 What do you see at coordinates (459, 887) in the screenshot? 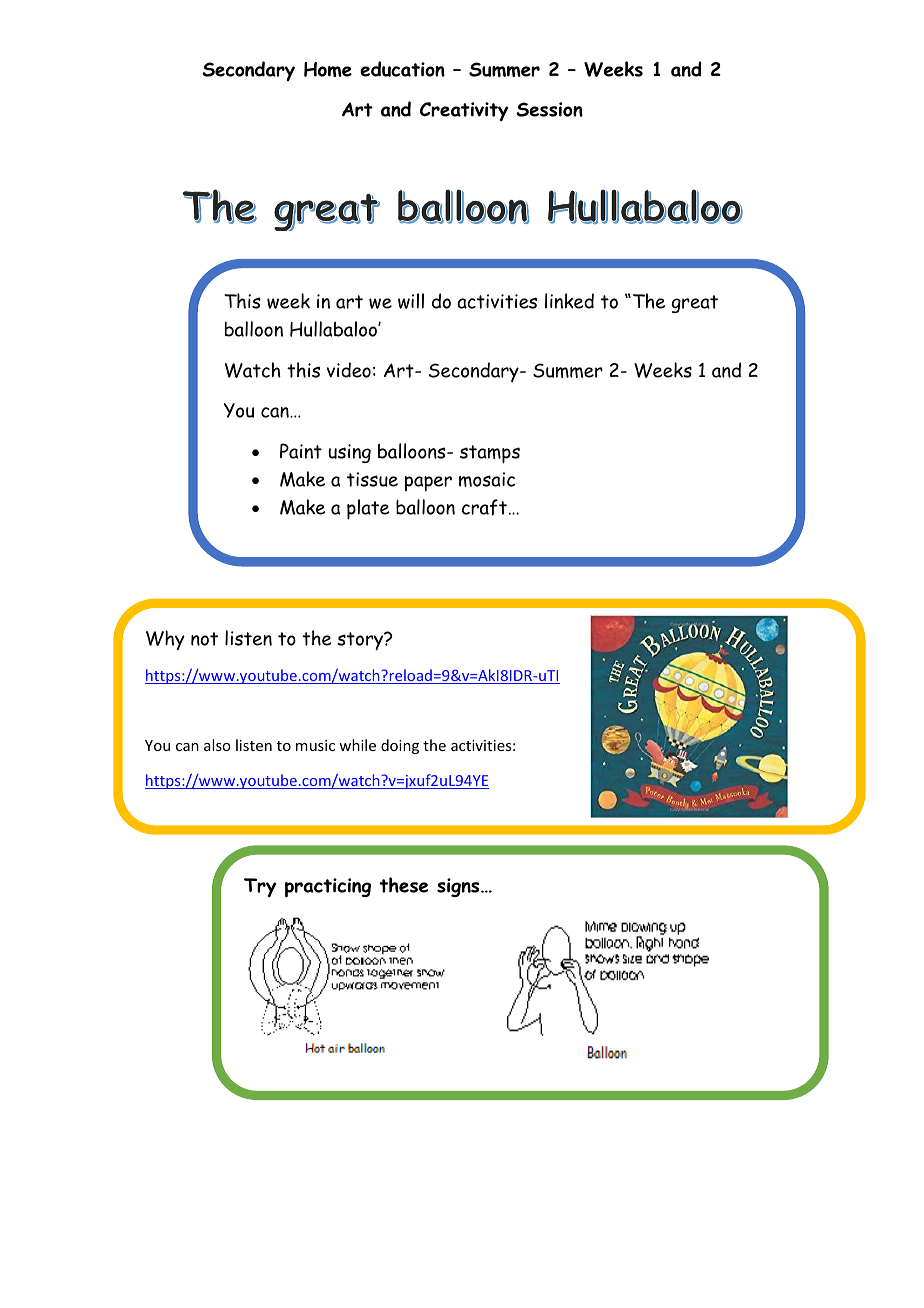
I see `signs` at bounding box center [459, 887].
